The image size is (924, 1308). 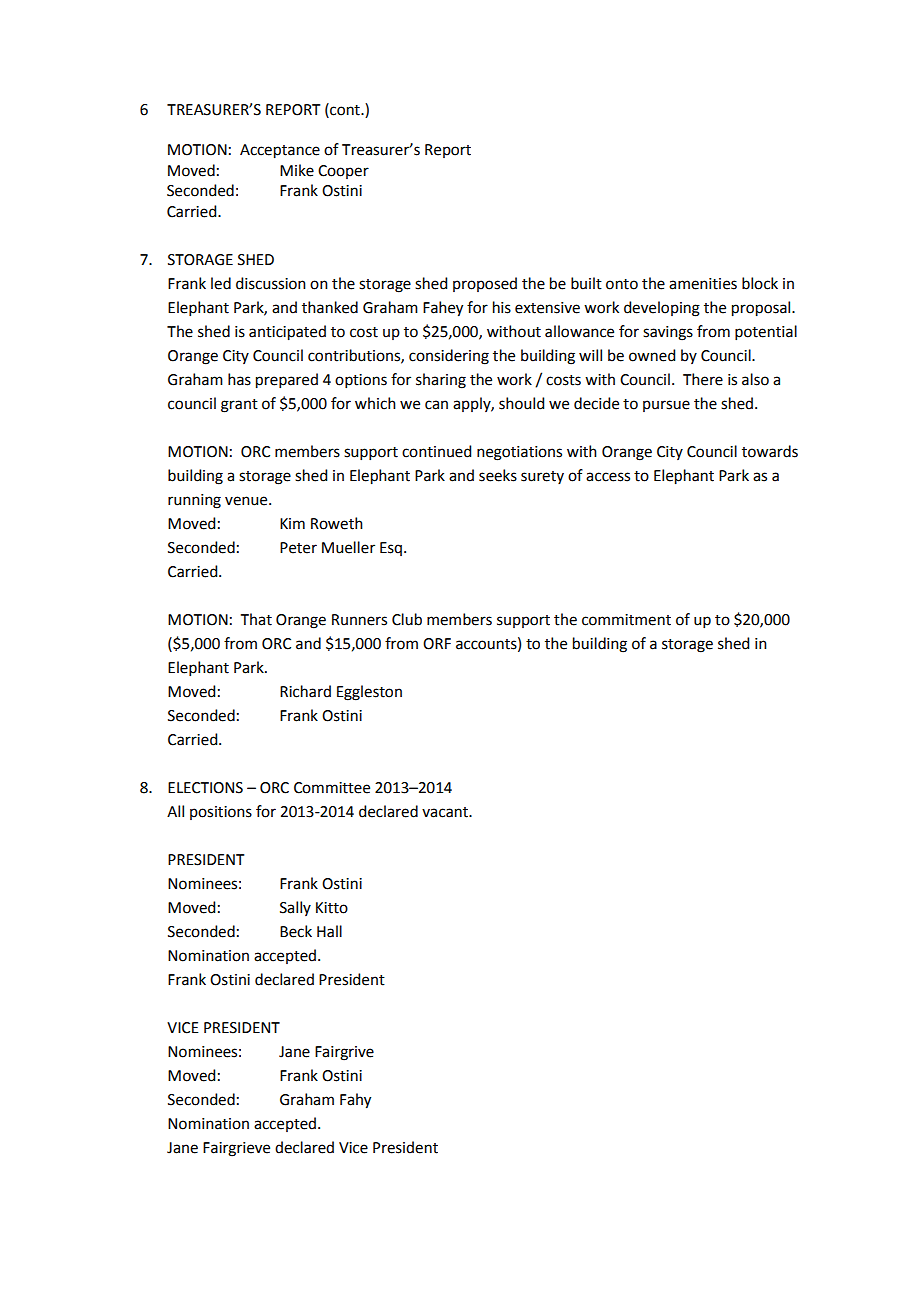 I want to click on Hall, so click(x=329, y=931).
